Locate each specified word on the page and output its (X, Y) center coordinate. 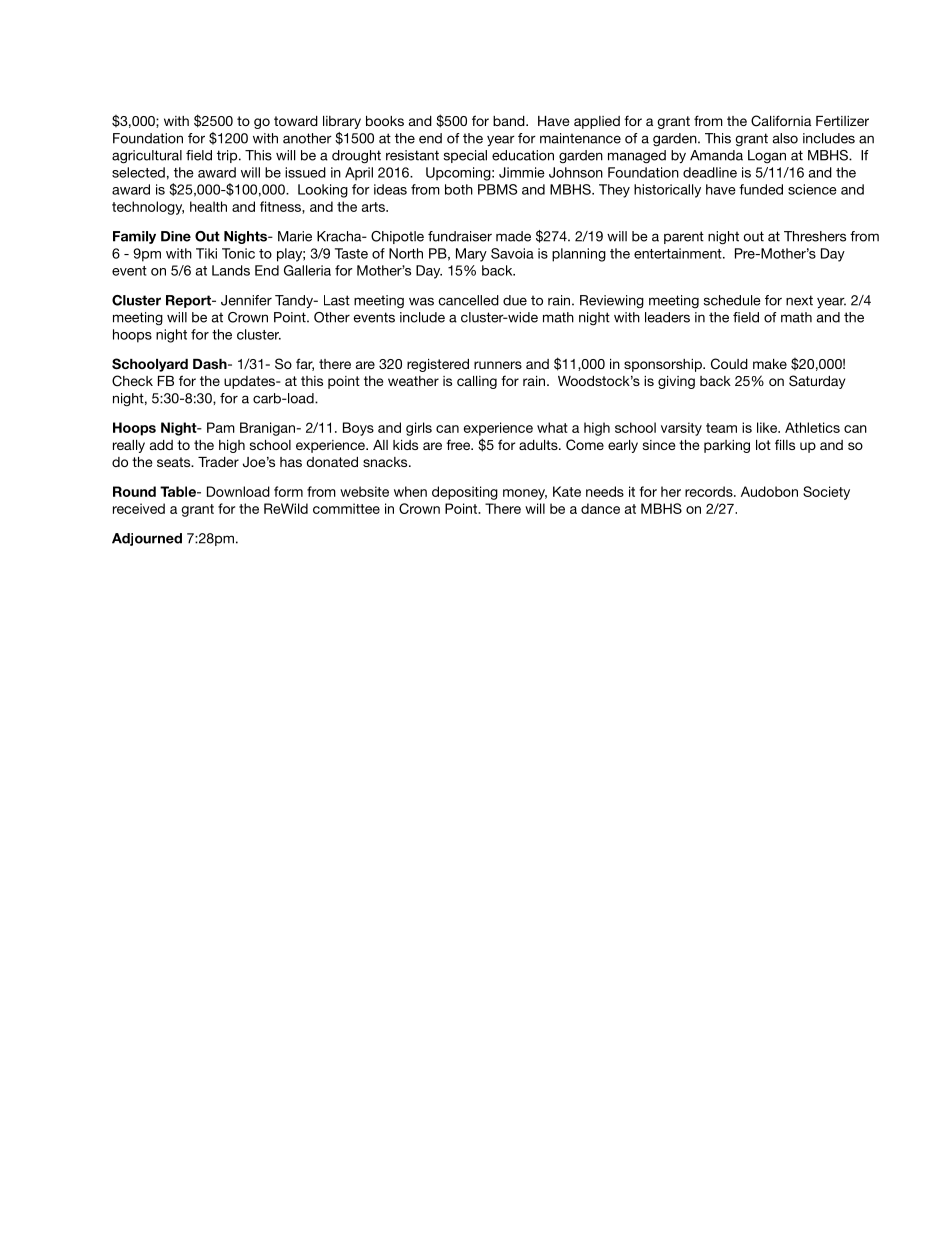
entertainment (679, 253)
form (288, 491)
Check (132, 381)
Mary (471, 255)
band (510, 121)
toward (296, 121)
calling (477, 382)
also (785, 138)
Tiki (206, 253)
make (770, 364)
